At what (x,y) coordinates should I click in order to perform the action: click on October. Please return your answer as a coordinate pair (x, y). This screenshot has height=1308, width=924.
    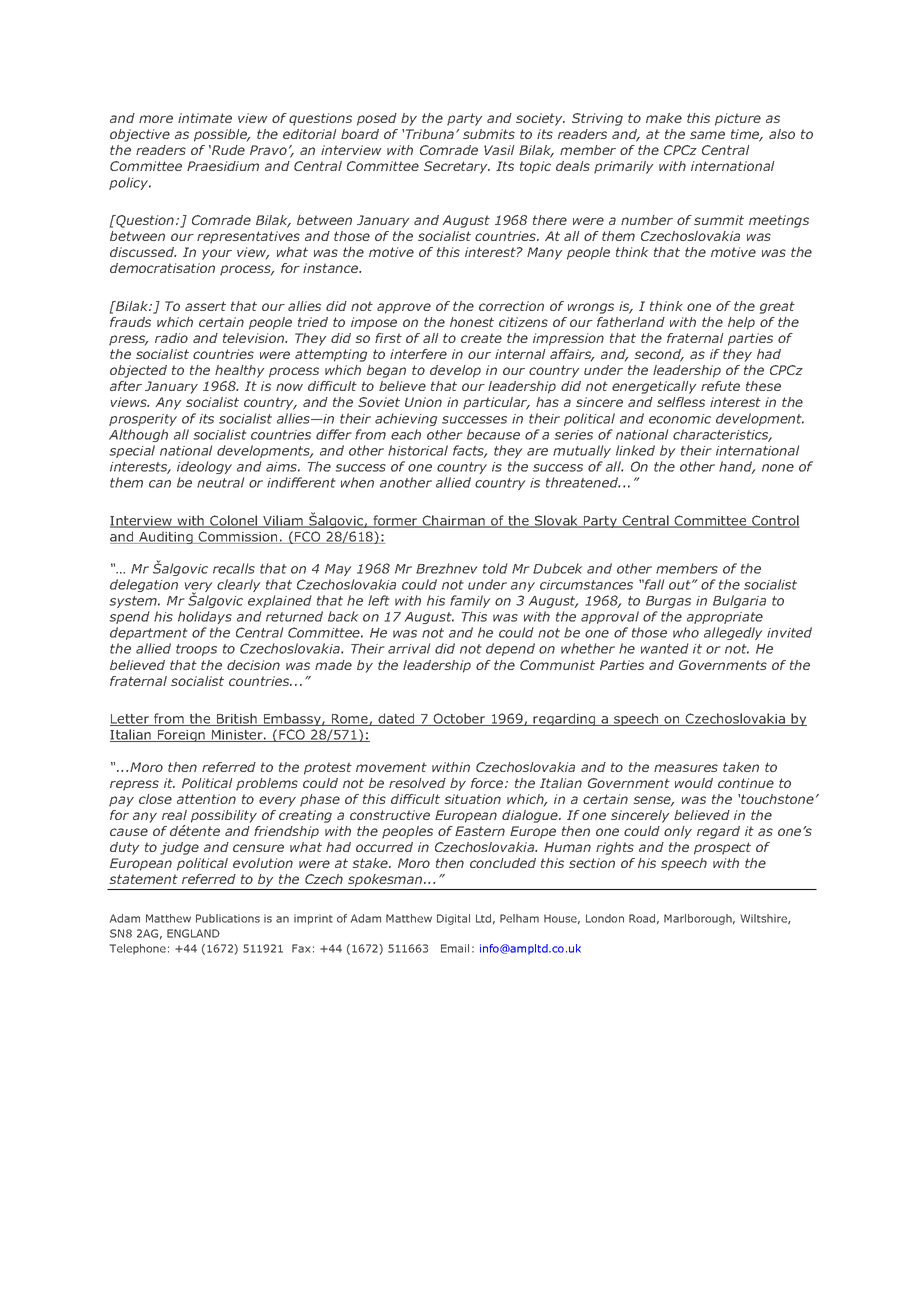
    Looking at the image, I should click on (459, 719).
